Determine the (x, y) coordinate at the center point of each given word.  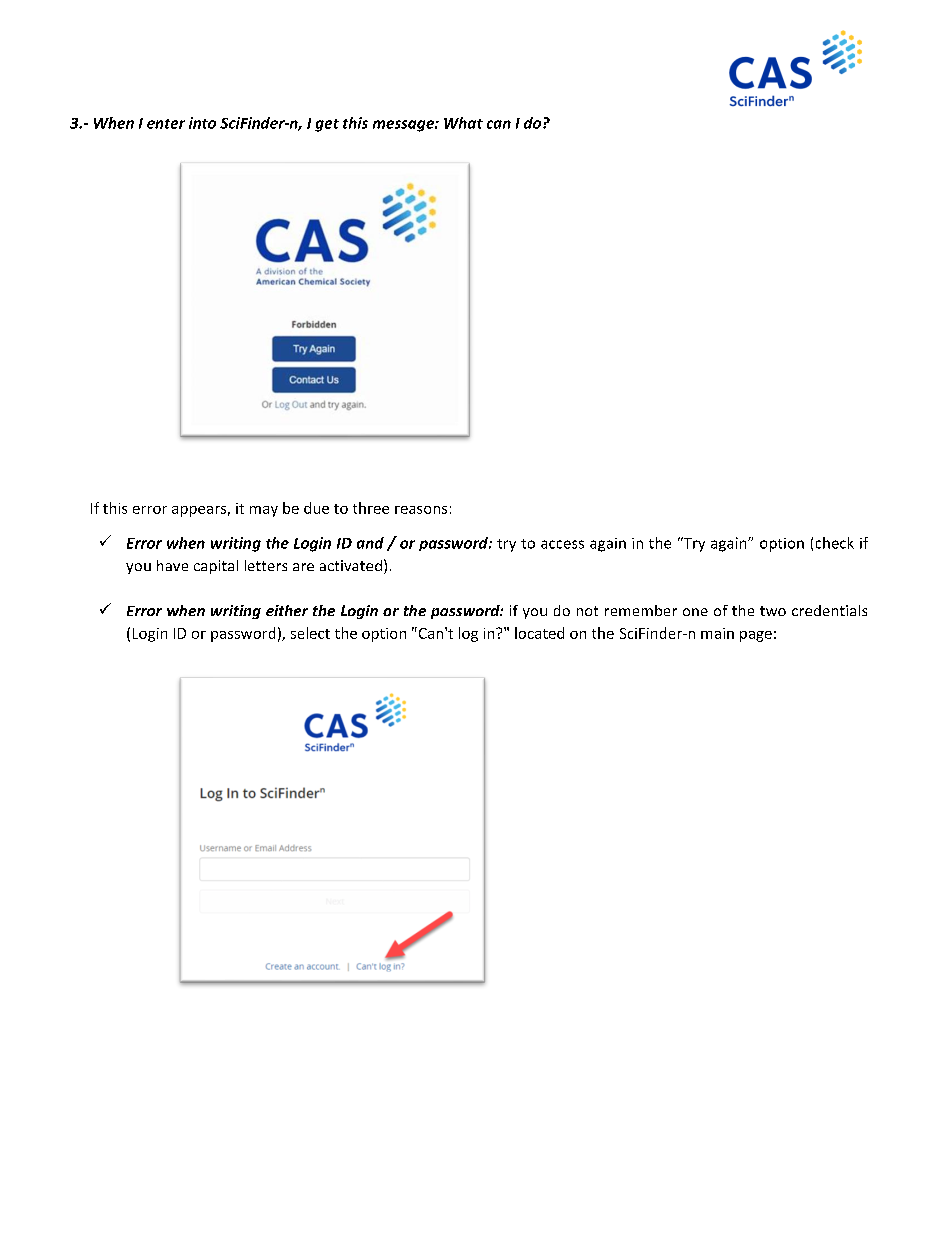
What (463, 123)
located (539, 633)
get (327, 125)
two (773, 611)
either (287, 610)
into (202, 123)
